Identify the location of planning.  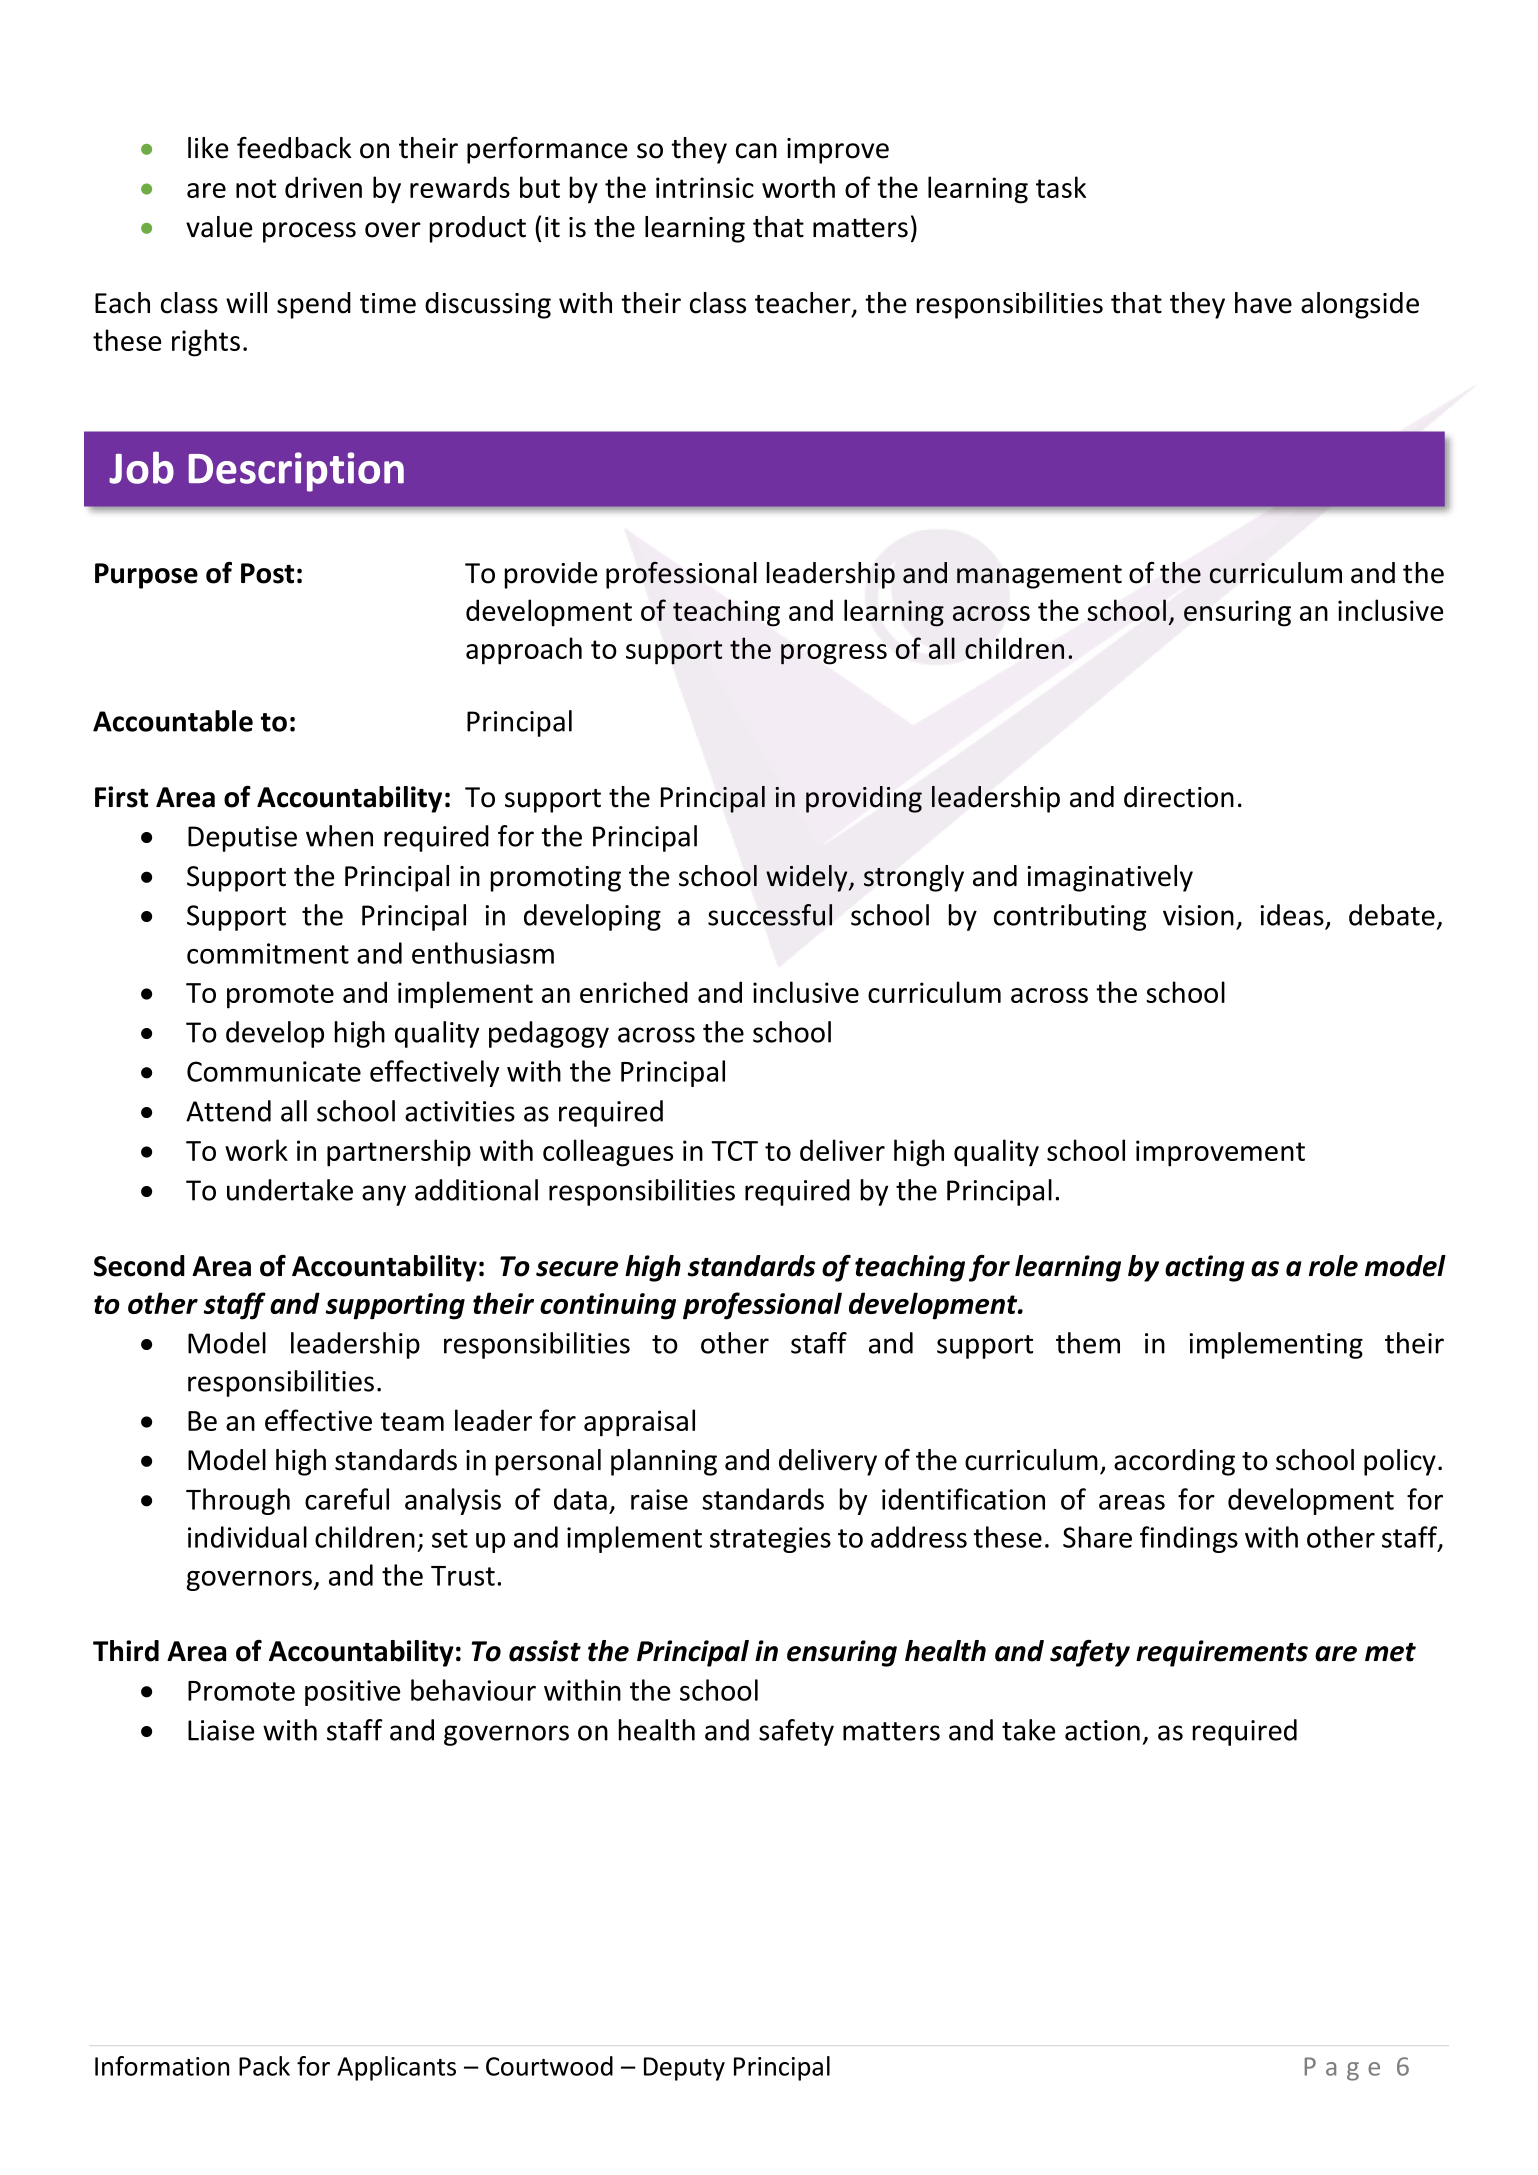
(664, 1462).
